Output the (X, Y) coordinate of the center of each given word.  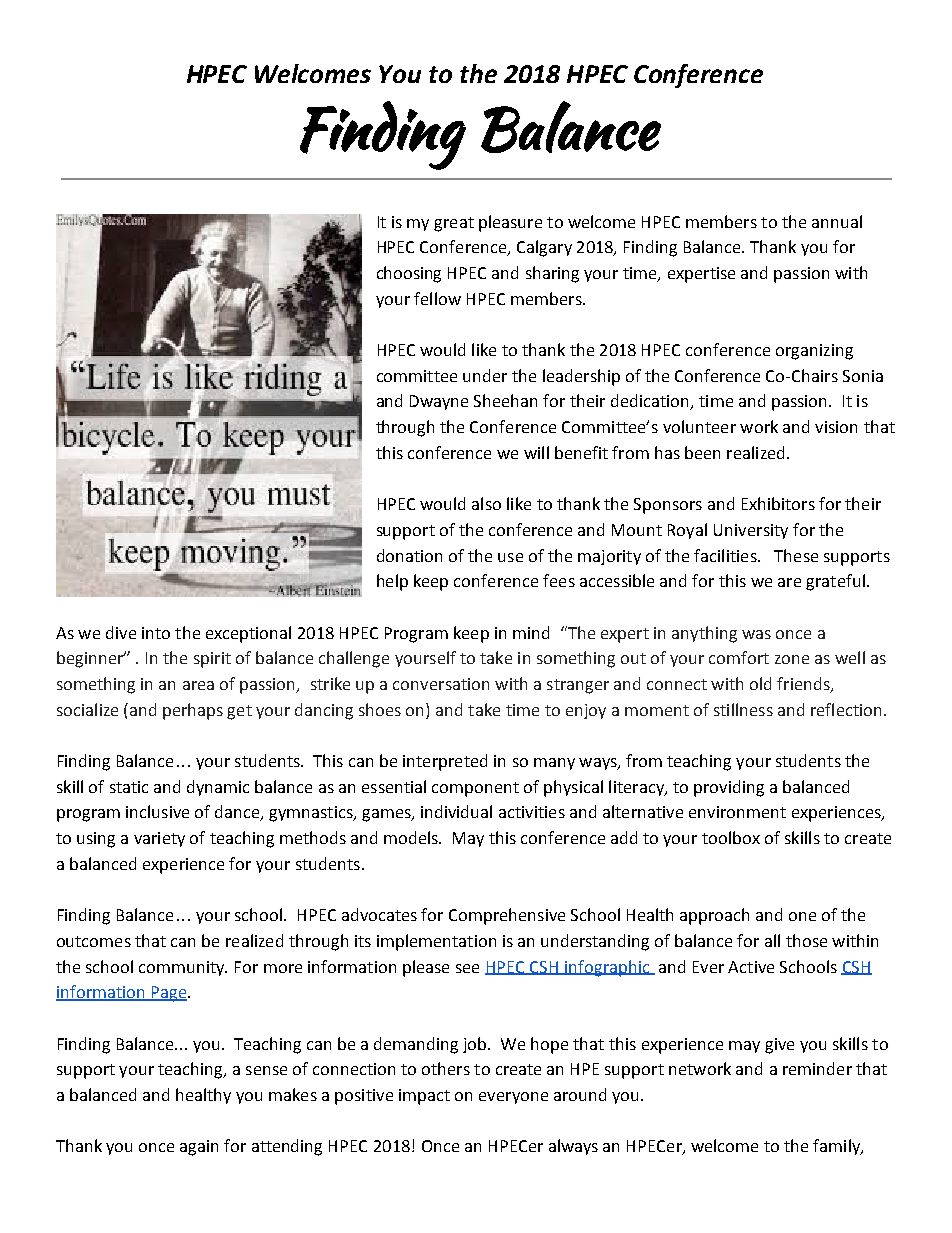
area (198, 685)
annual (837, 221)
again (199, 1148)
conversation (441, 684)
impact (424, 1097)
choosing (409, 274)
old (760, 683)
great (454, 224)
